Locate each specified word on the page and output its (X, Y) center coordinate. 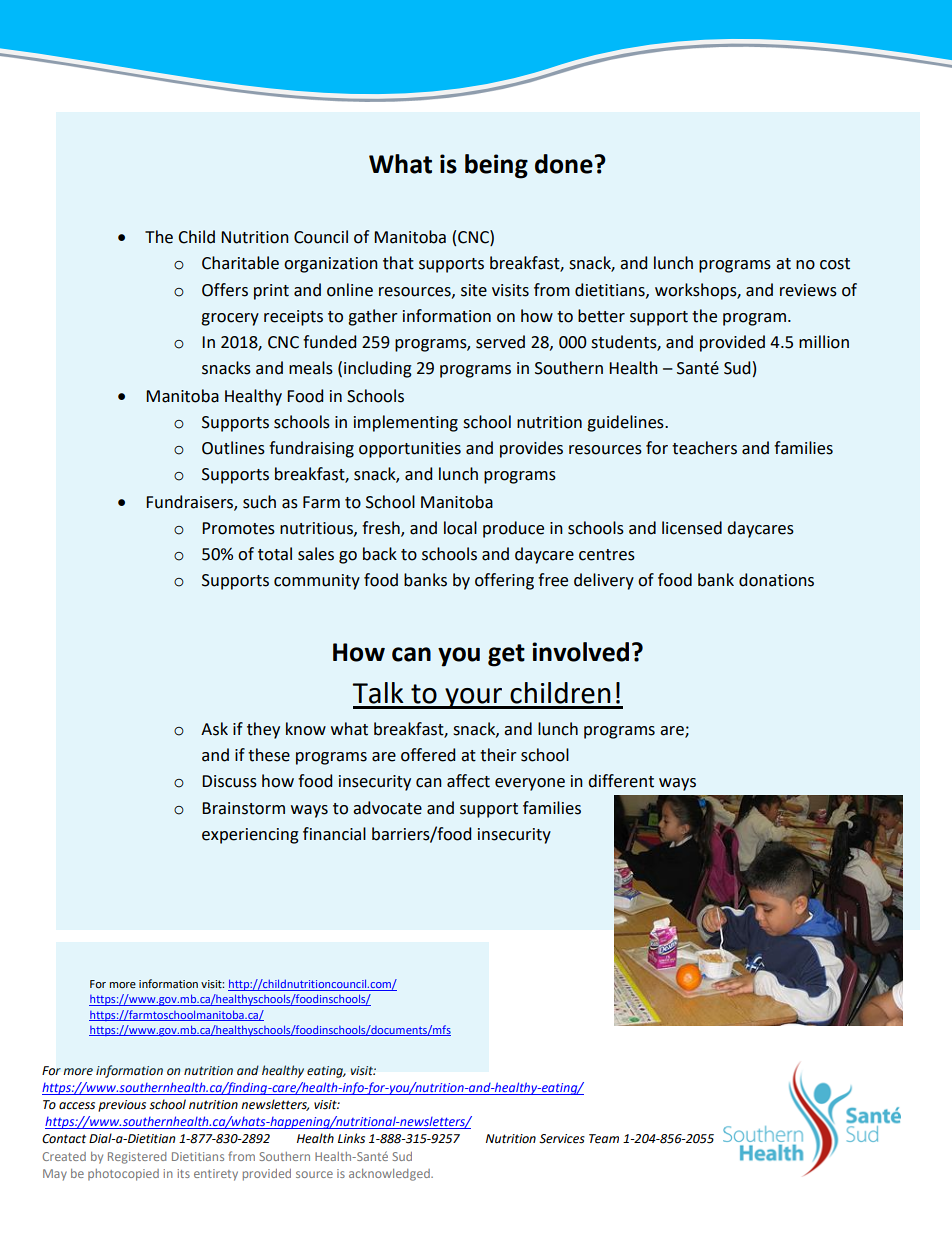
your (474, 698)
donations (776, 580)
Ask (214, 729)
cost (835, 264)
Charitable (240, 263)
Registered (137, 1158)
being (496, 166)
